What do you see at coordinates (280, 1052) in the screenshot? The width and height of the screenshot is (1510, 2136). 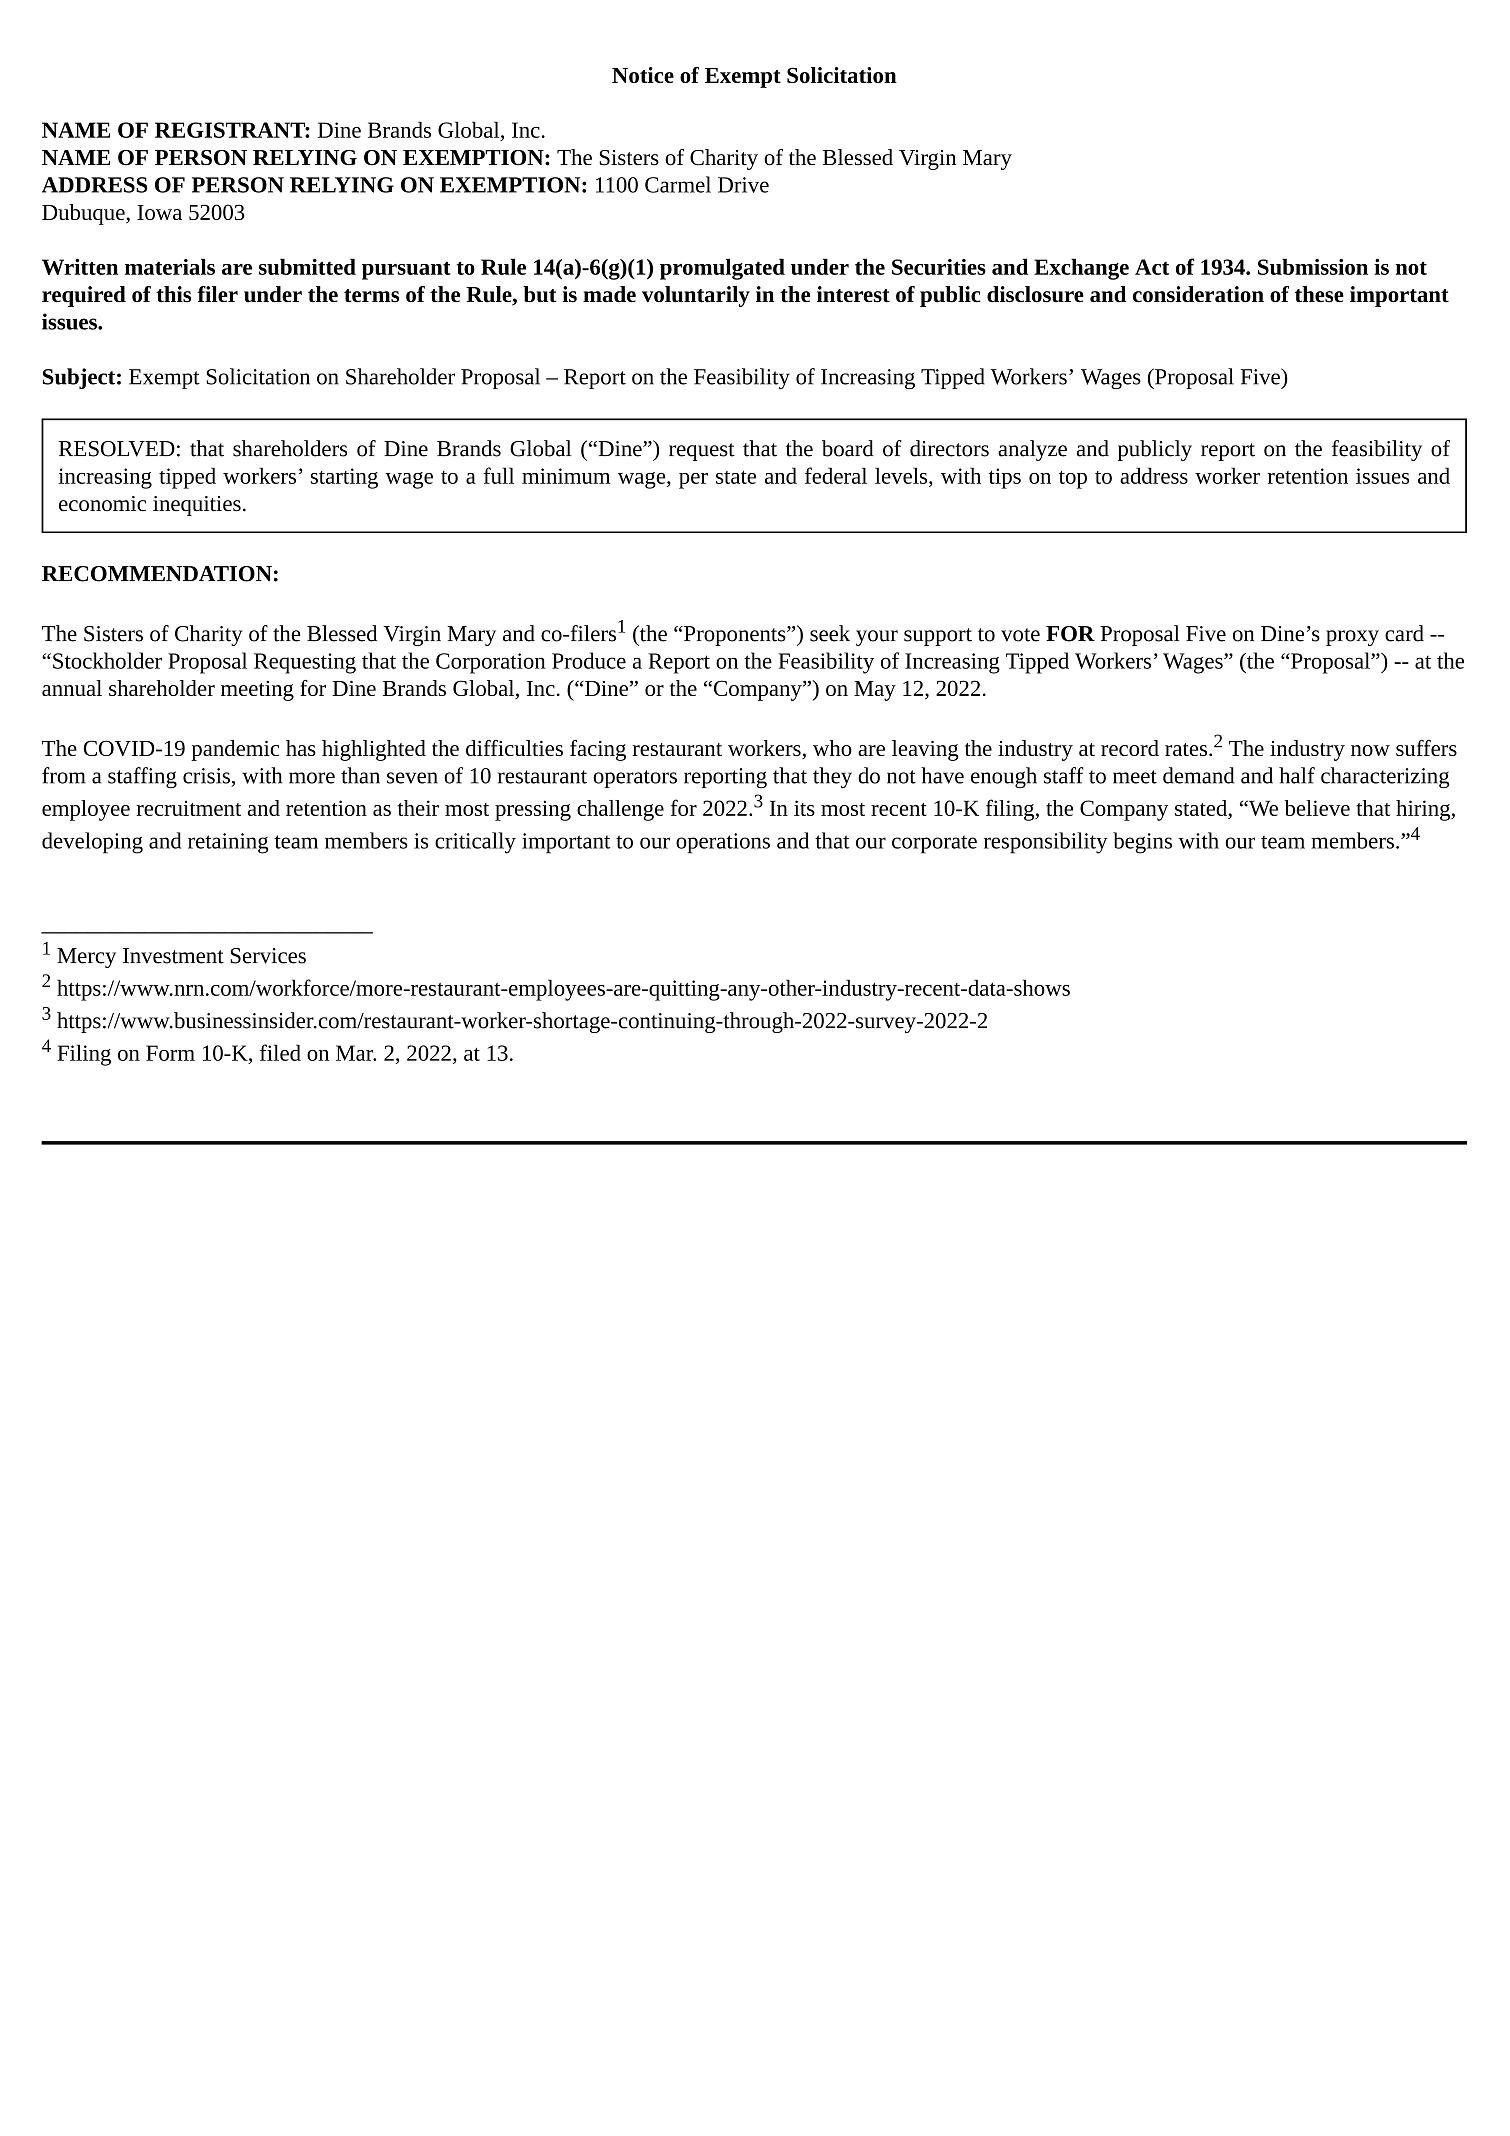 I see `filed` at bounding box center [280, 1052].
